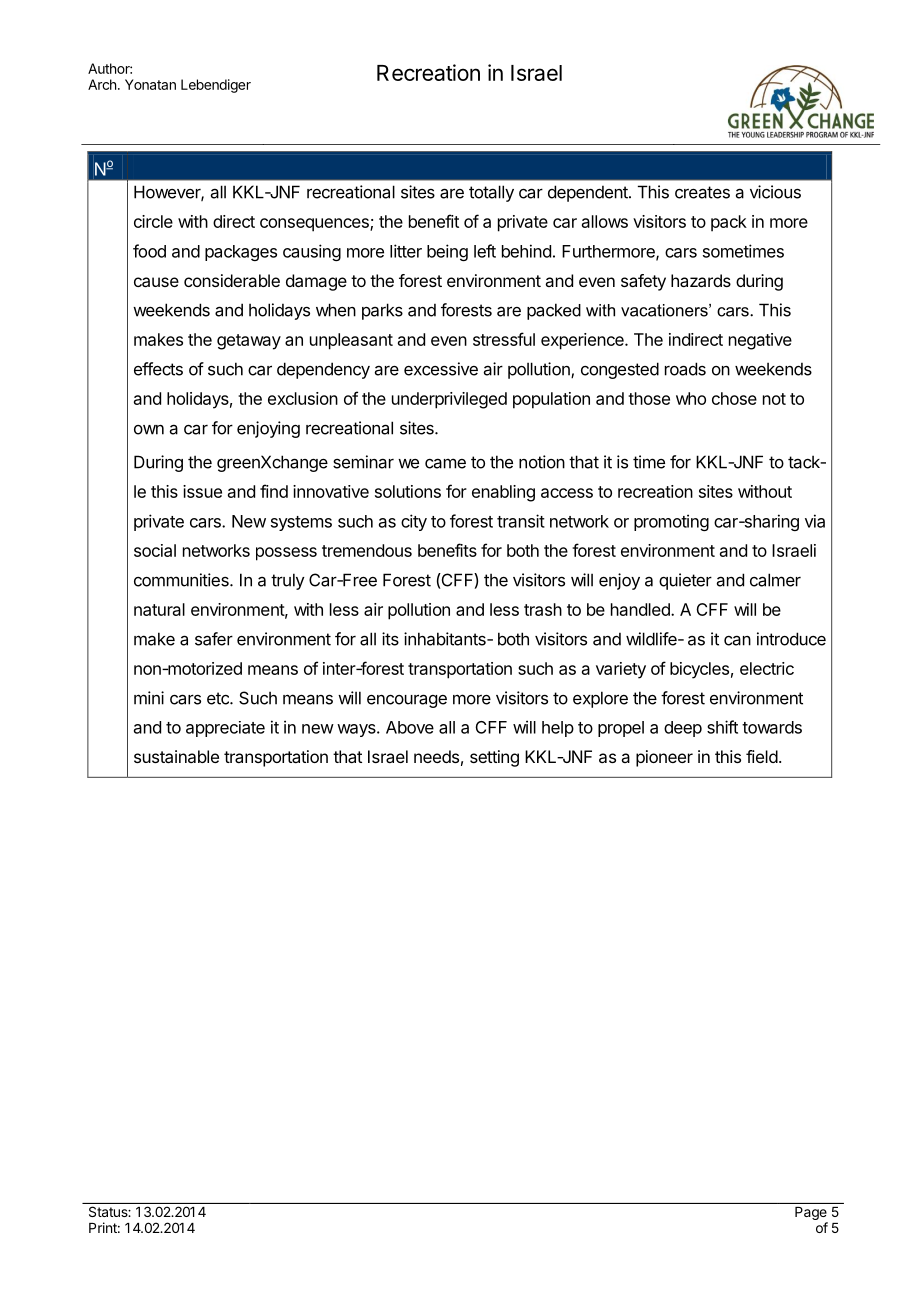 The width and height of the document is (924, 1308). Describe the element at coordinates (150, 84) in the document. I see `Yonatan` at that location.
